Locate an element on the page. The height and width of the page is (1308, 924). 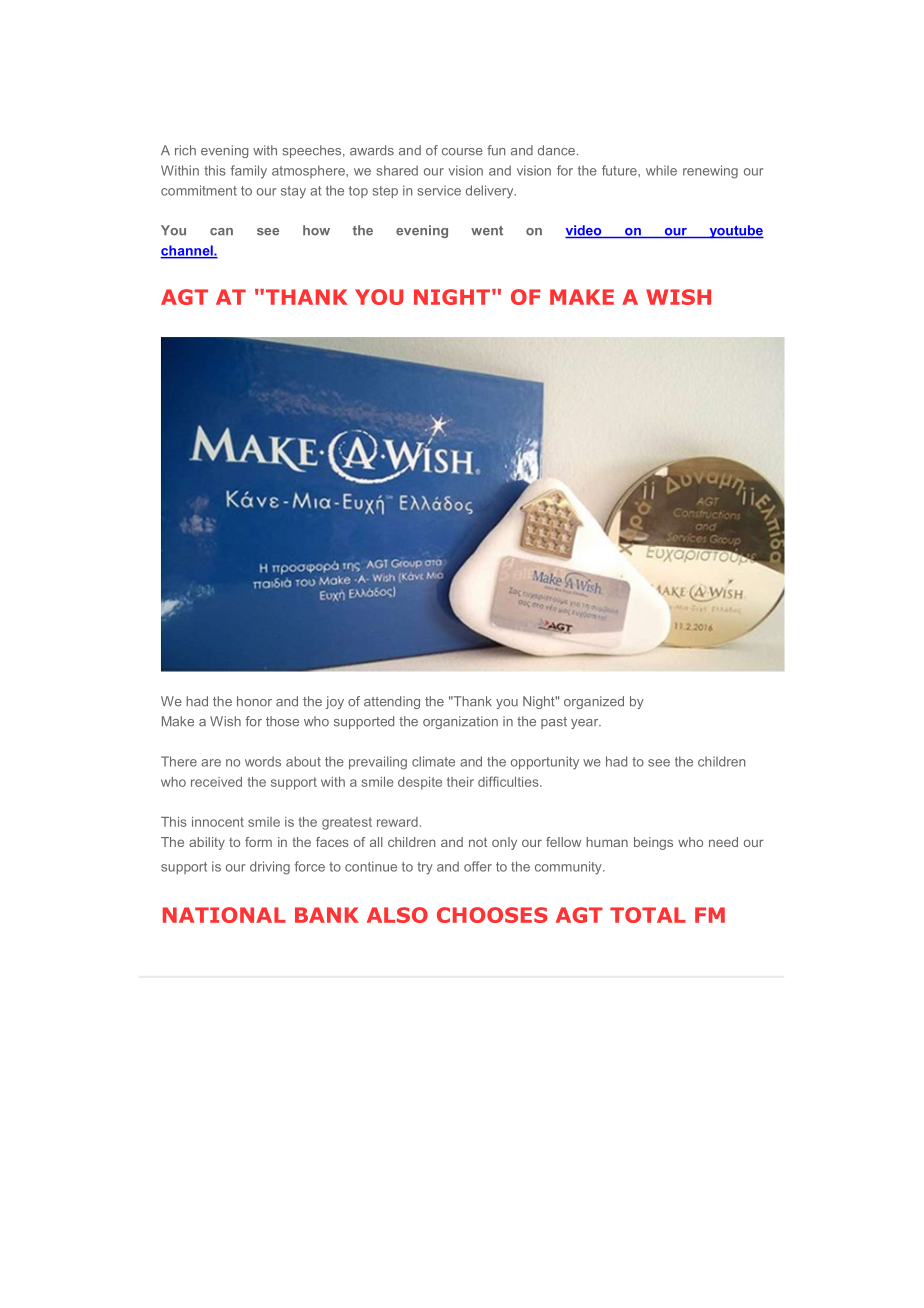
service is located at coordinates (439, 190).
